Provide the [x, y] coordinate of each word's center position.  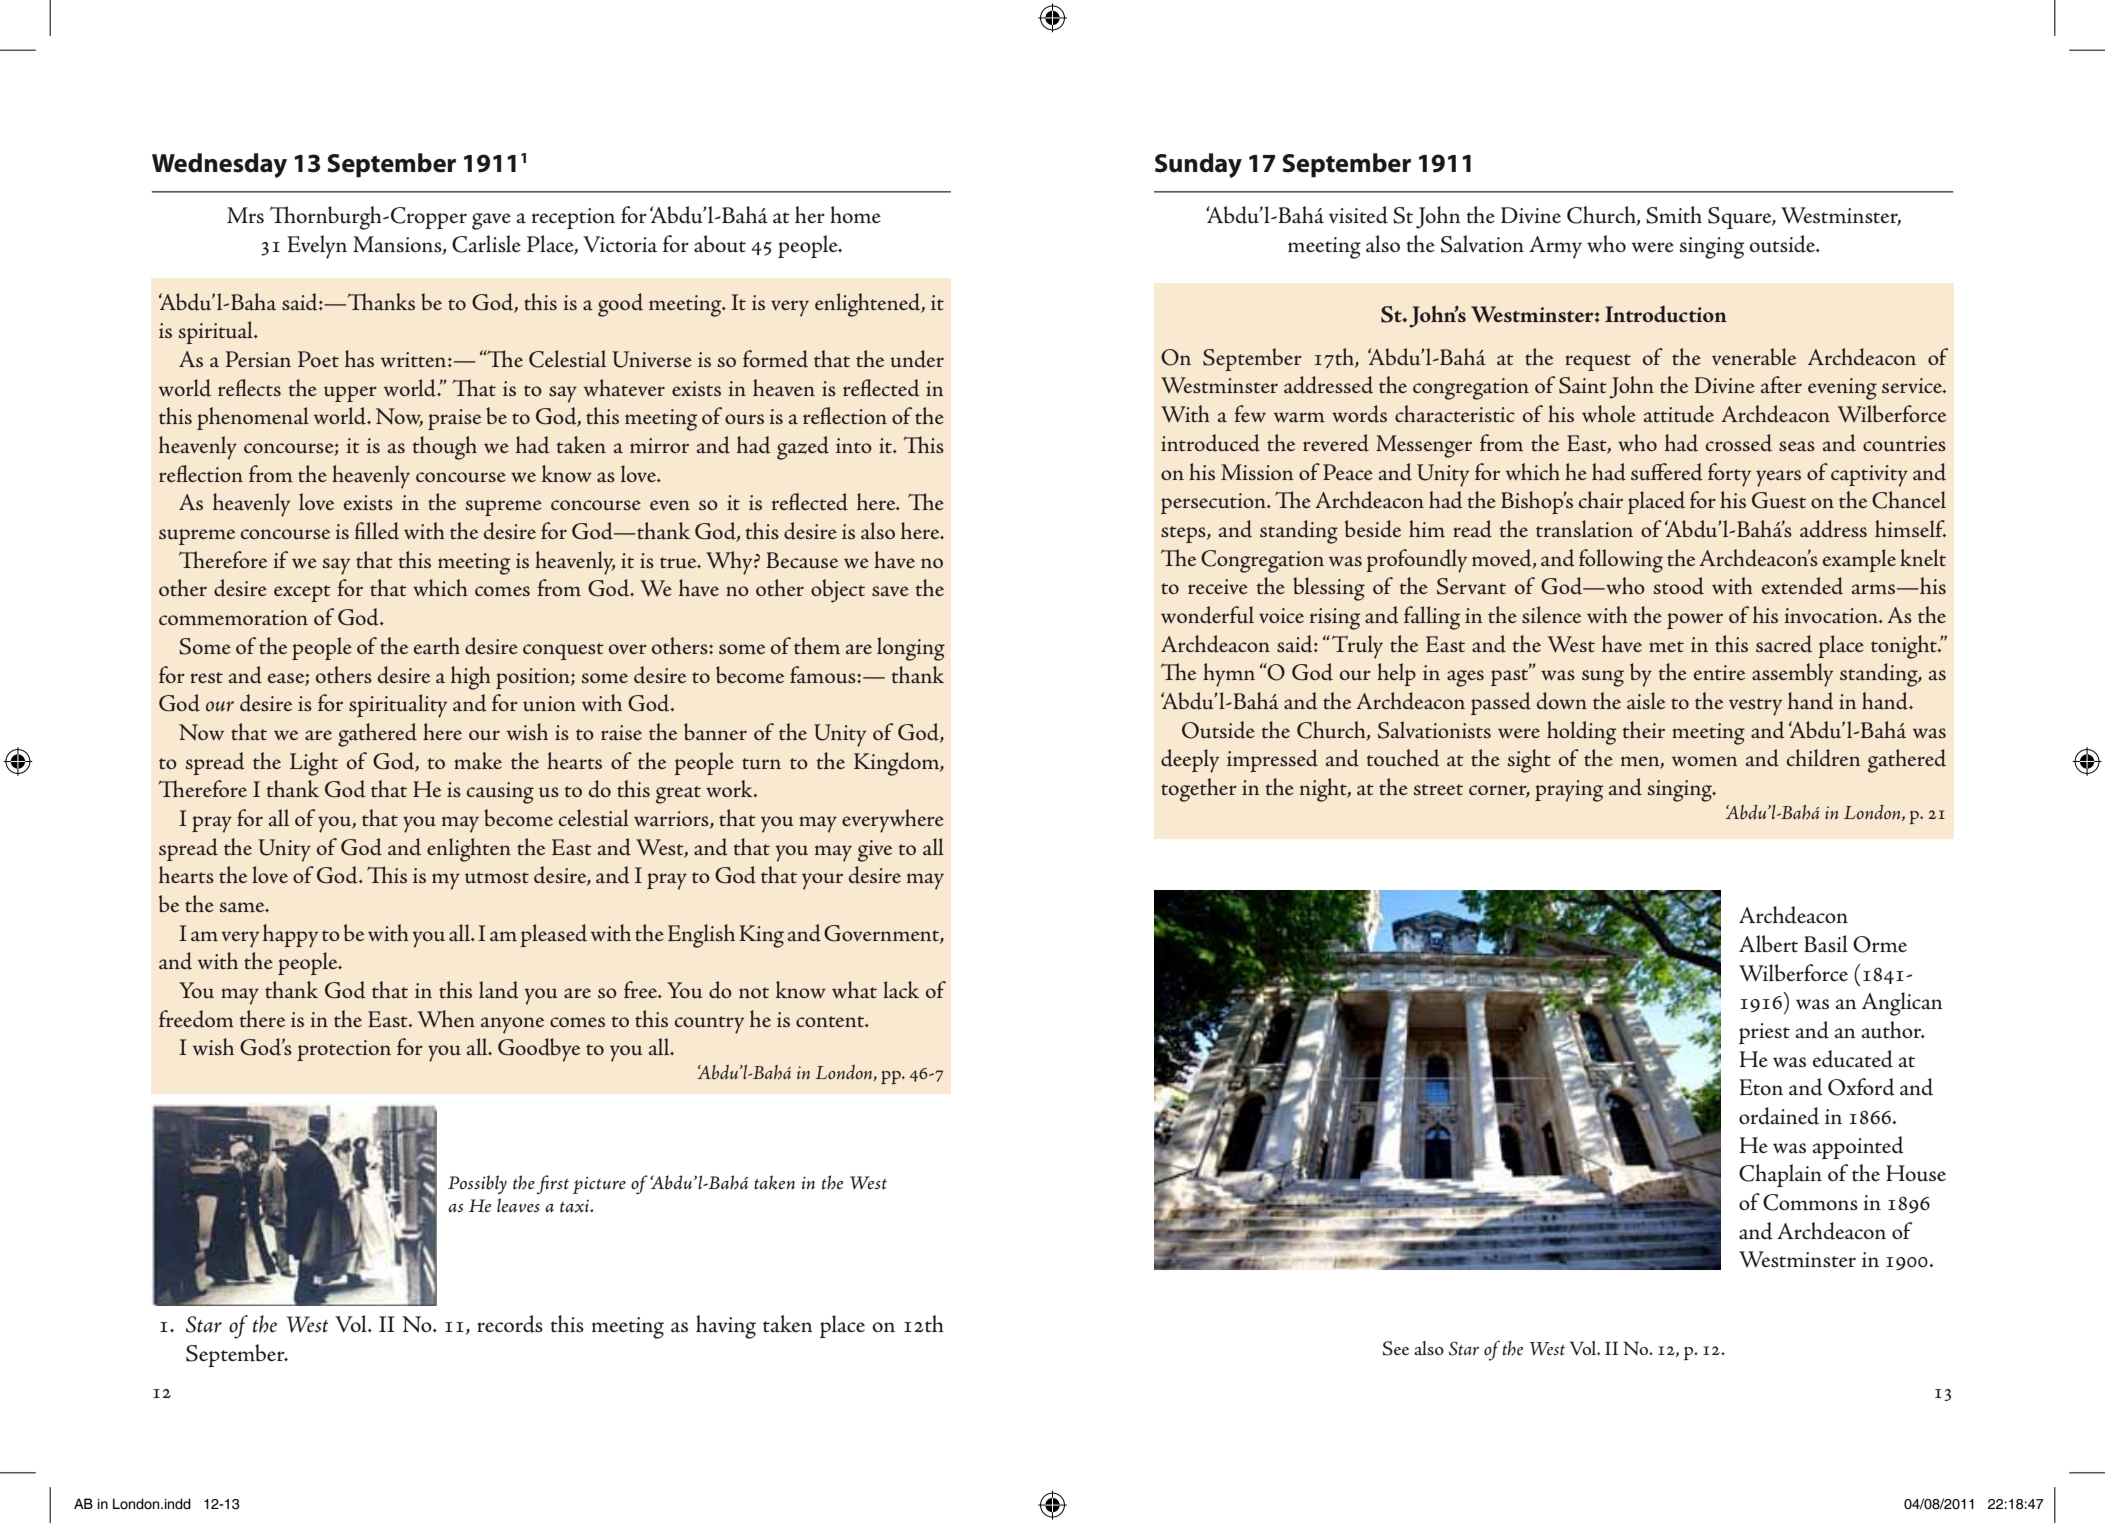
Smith [1674, 215]
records [510, 1324]
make [478, 761]
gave [491, 221]
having [726, 1327]
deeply [1190, 761]
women [1705, 761]
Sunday [1198, 165]
